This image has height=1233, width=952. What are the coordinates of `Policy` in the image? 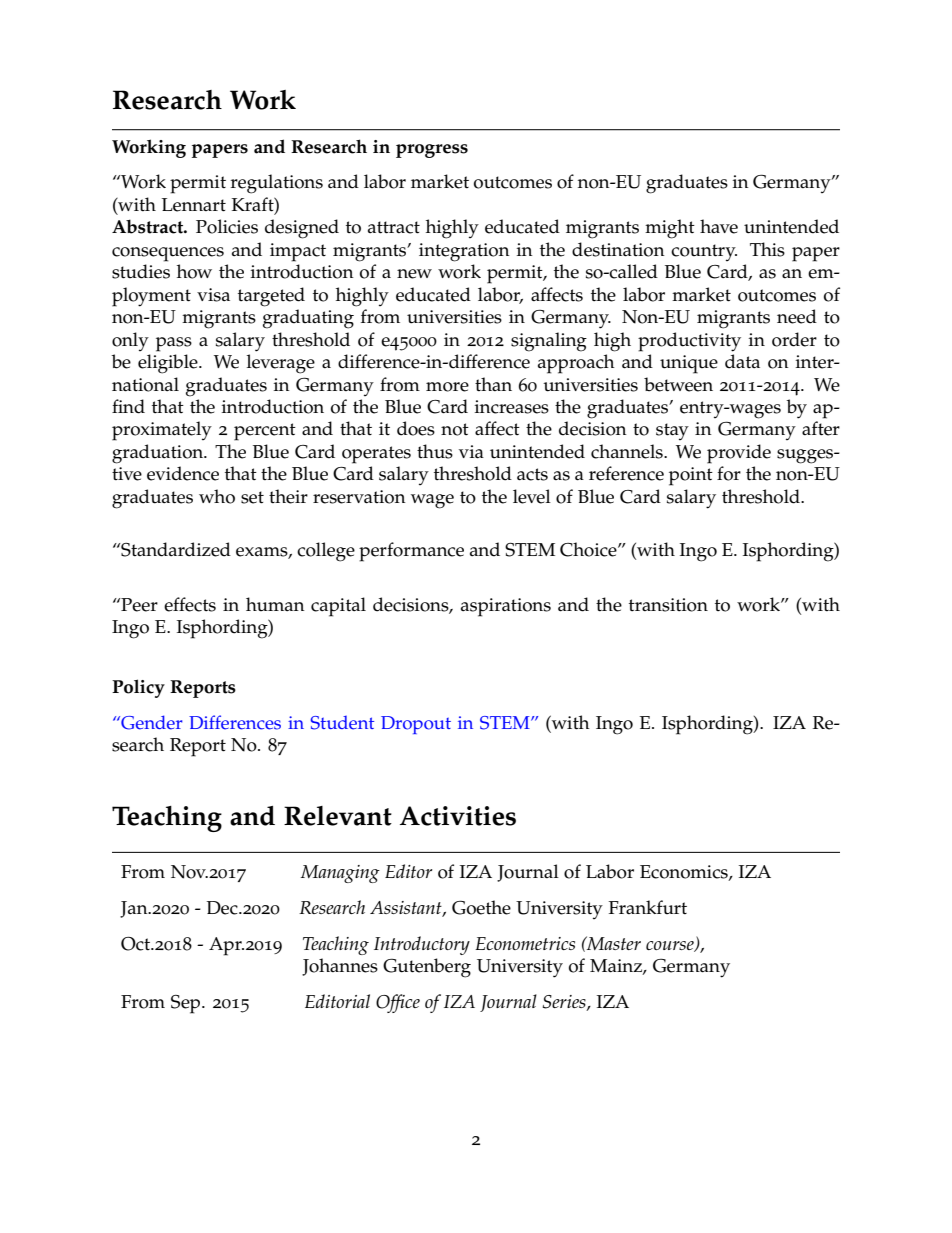 It's located at (138, 688).
